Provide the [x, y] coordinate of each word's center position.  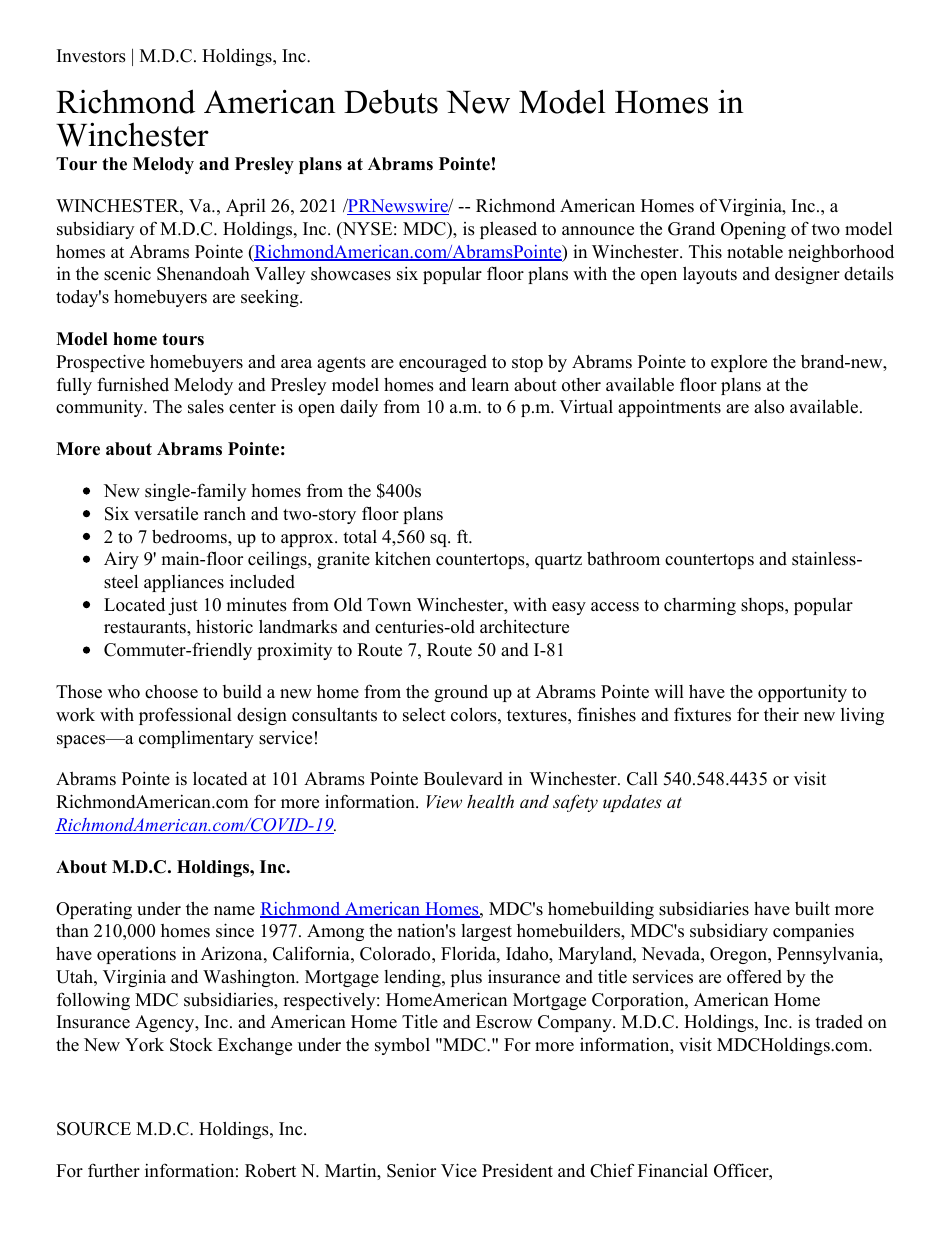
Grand [691, 228]
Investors [91, 56]
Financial [673, 1171]
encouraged [443, 363]
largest [486, 932]
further [114, 1170]
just [183, 606]
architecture [524, 626]
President [517, 1170]
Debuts [391, 101]
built [812, 908]
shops [763, 606]
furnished [133, 384]
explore [739, 363]
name [234, 911]
